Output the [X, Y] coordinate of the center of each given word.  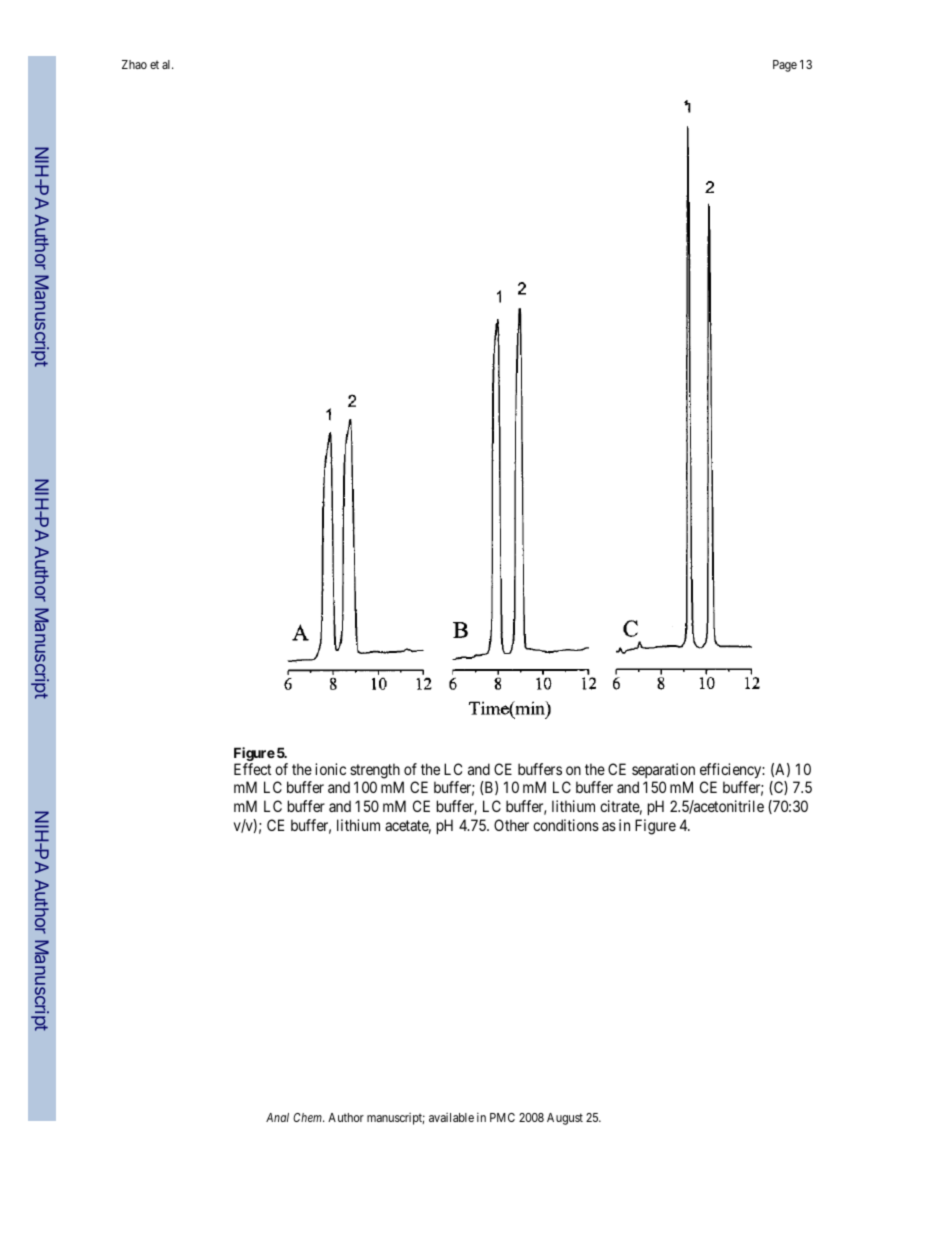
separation [663, 770]
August [565, 1119]
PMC [502, 1117]
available [451, 1117]
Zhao [134, 64]
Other [511, 825]
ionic [330, 769]
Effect [252, 769]
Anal [277, 1117]
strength [375, 771]
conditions [566, 825]
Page [785, 66]
